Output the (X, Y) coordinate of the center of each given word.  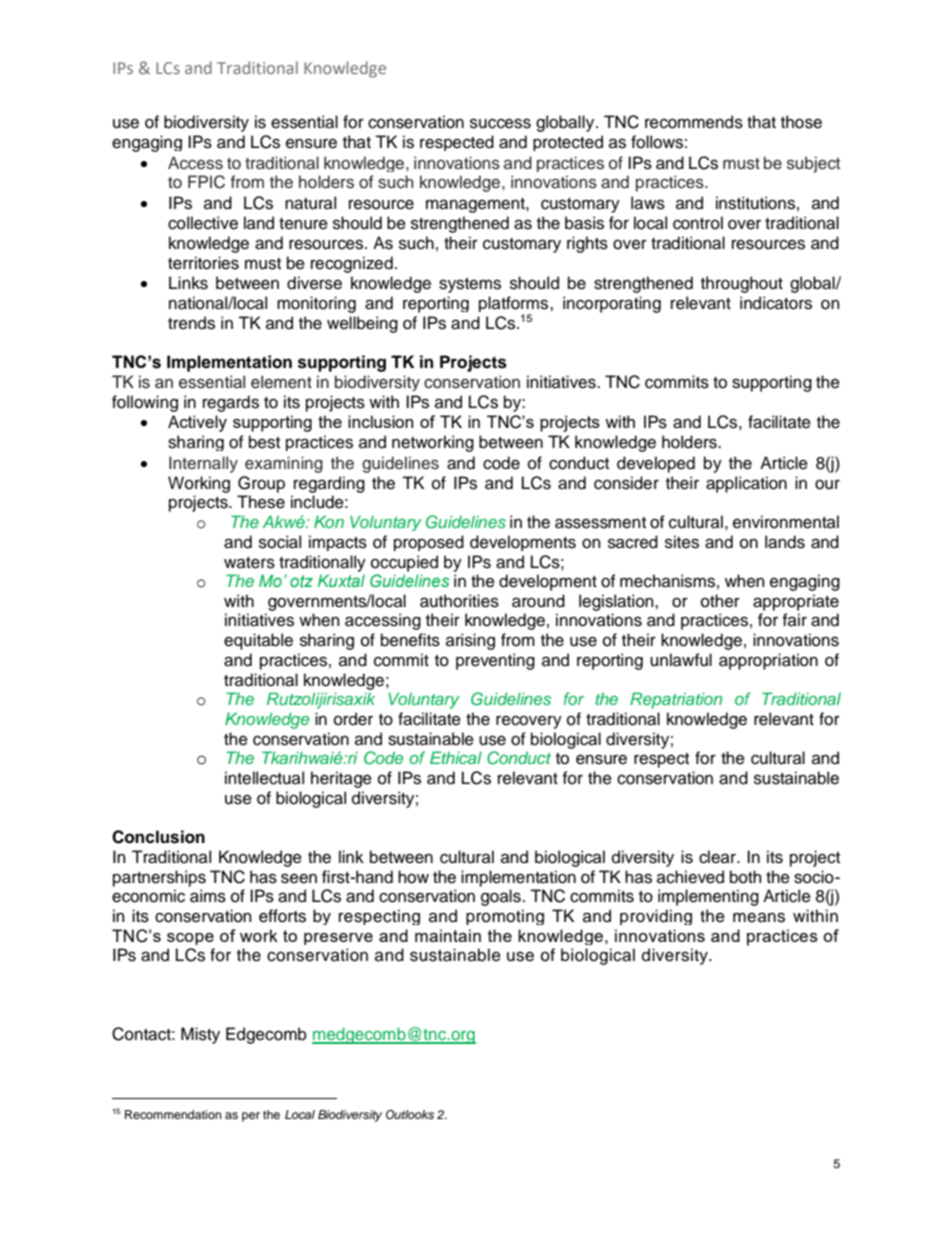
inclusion (380, 421)
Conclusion (158, 837)
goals (501, 897)
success (500, 123)
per (251, 1117)
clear (718, 857)
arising (470, 641)
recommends (694, 122)
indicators (776, 303)
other (720, 601)
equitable (258, 641)
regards (231, 403)
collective (203, 223)
